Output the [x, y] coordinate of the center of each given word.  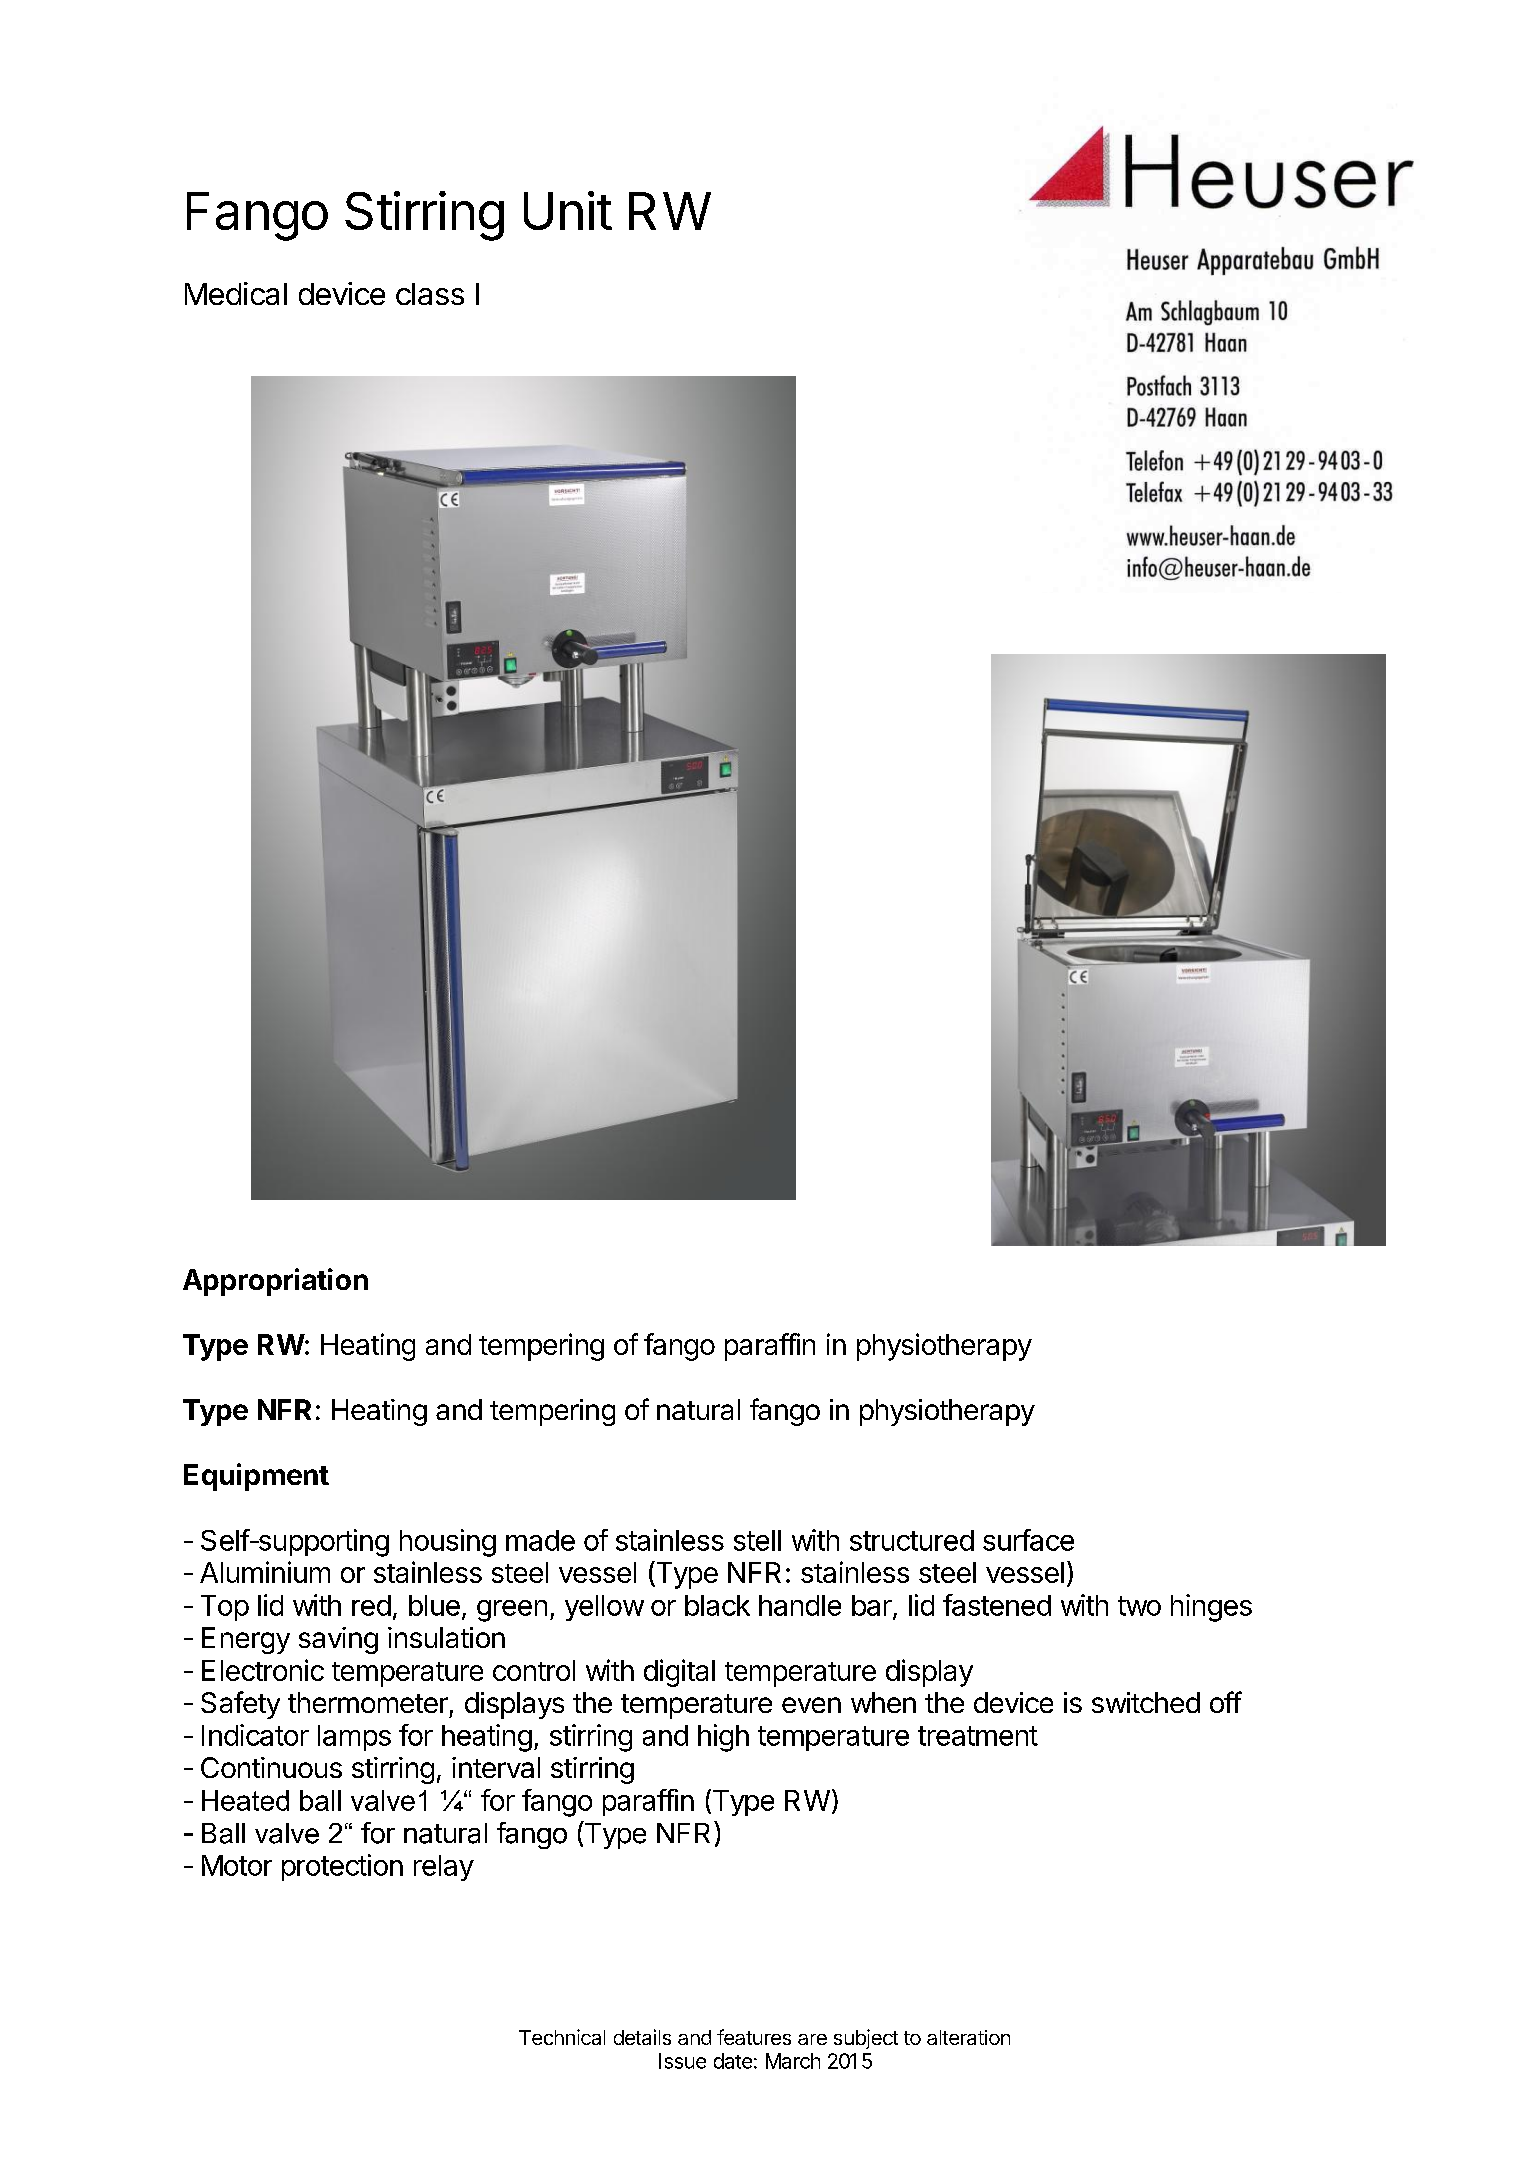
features [754, 2037]
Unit [568, 210]
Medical [236, 293]
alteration [968, 2037]
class [430, 294]
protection [342, 1867]
